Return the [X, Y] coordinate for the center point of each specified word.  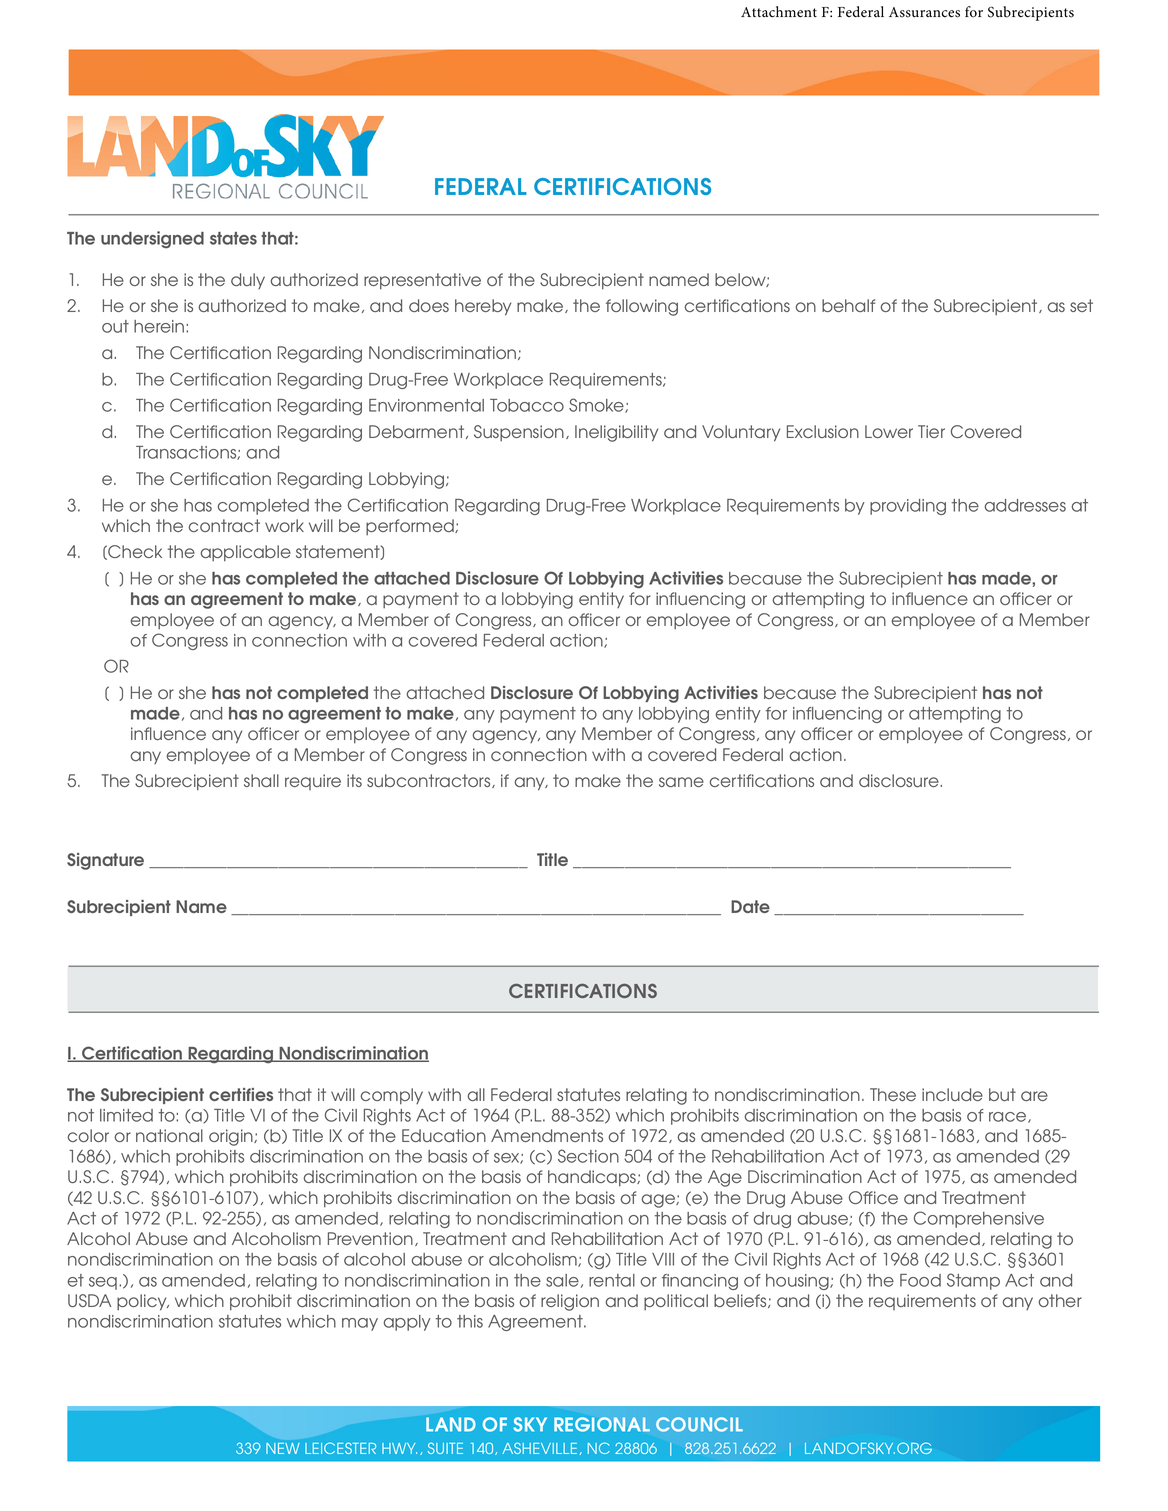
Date [750, 906]
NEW [283, 1448]
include [952, 1094]
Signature [105, 861]
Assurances [924, 12]
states [233, 238]
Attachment [779, 12]
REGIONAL [602, 1424]
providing [908, 507]
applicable [245, 553]
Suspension [519, 433]
